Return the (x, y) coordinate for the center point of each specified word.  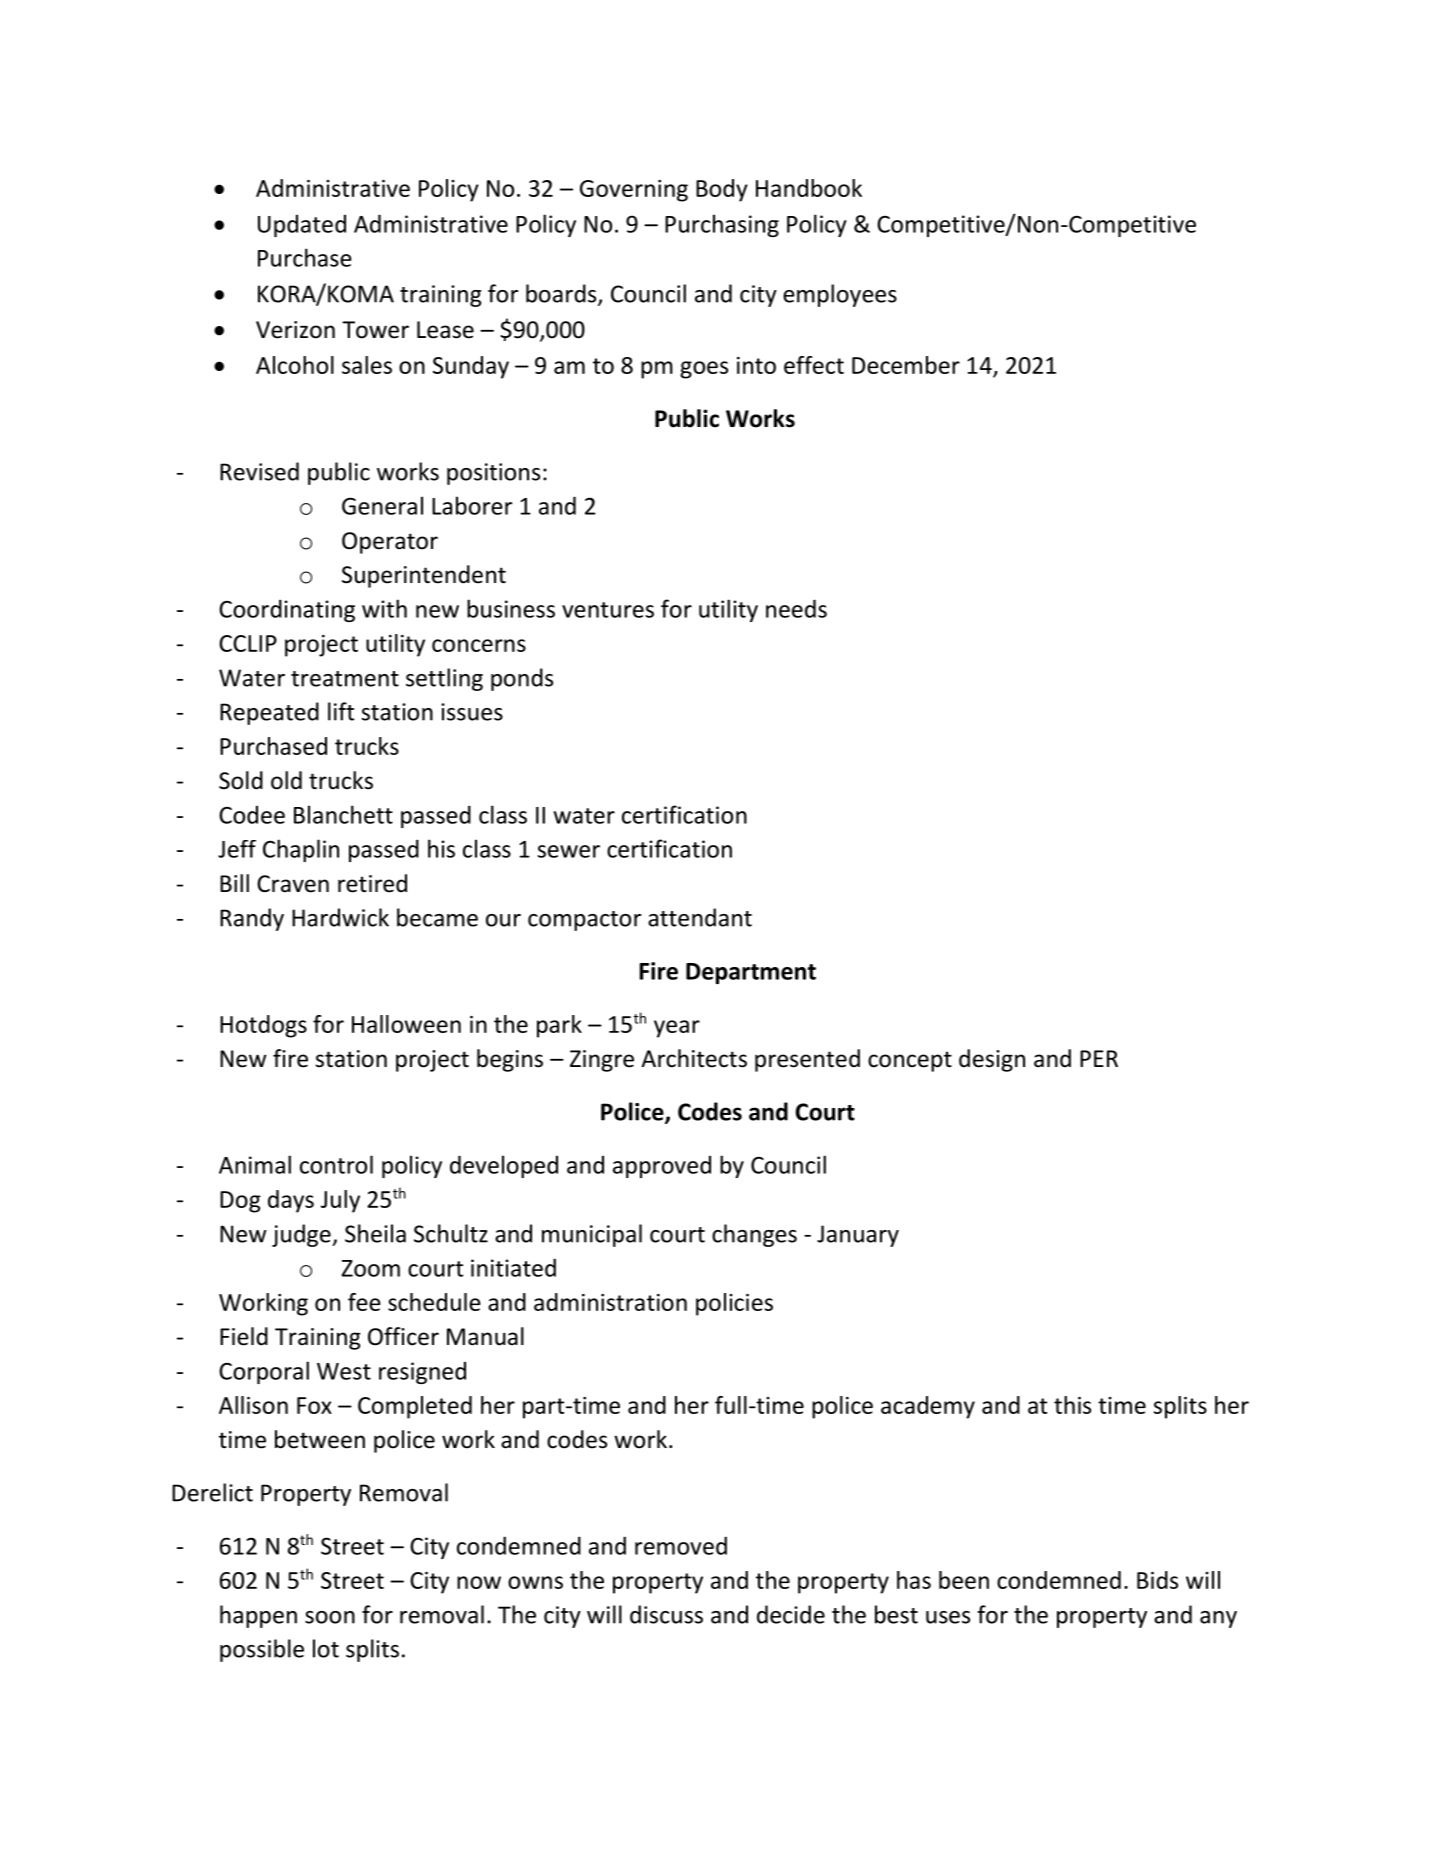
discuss (666, 1614)
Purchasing (722, 225)
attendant (700, 917)
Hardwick (340, 917)
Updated (302, 226)
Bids (1157, 1580)
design (992, 1060)
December (906, 365)
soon (330, 1617)
